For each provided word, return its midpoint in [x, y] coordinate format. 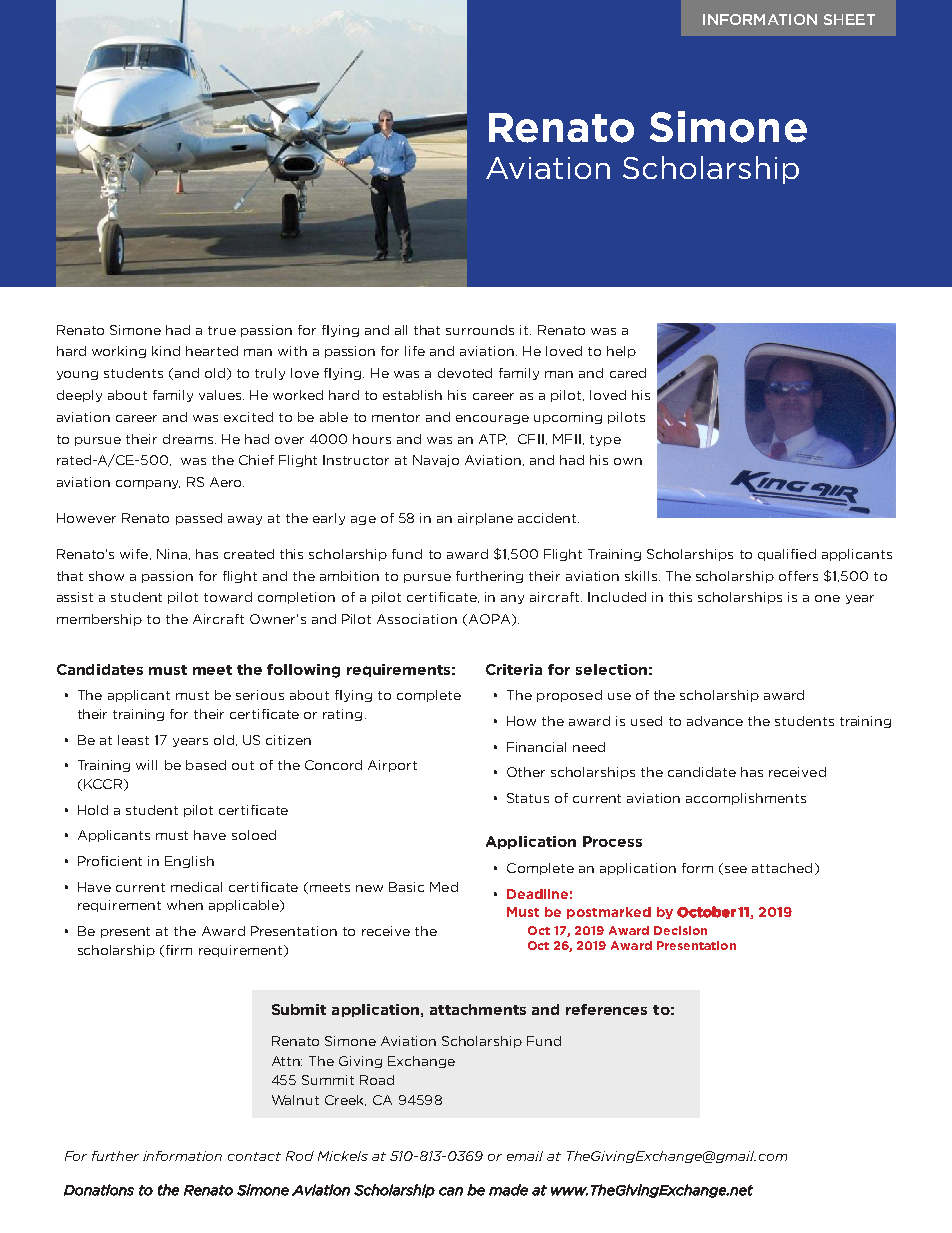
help [621, 352]
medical [196, 887]
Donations [99, 1190]
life [415, 351]
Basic [406, 887]
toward [228, 597]
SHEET [849, 19]
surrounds [480, 330]
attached [782, 868]
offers [798, 576]
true [222, 330]
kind [166, 351]
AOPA [489, 620]
